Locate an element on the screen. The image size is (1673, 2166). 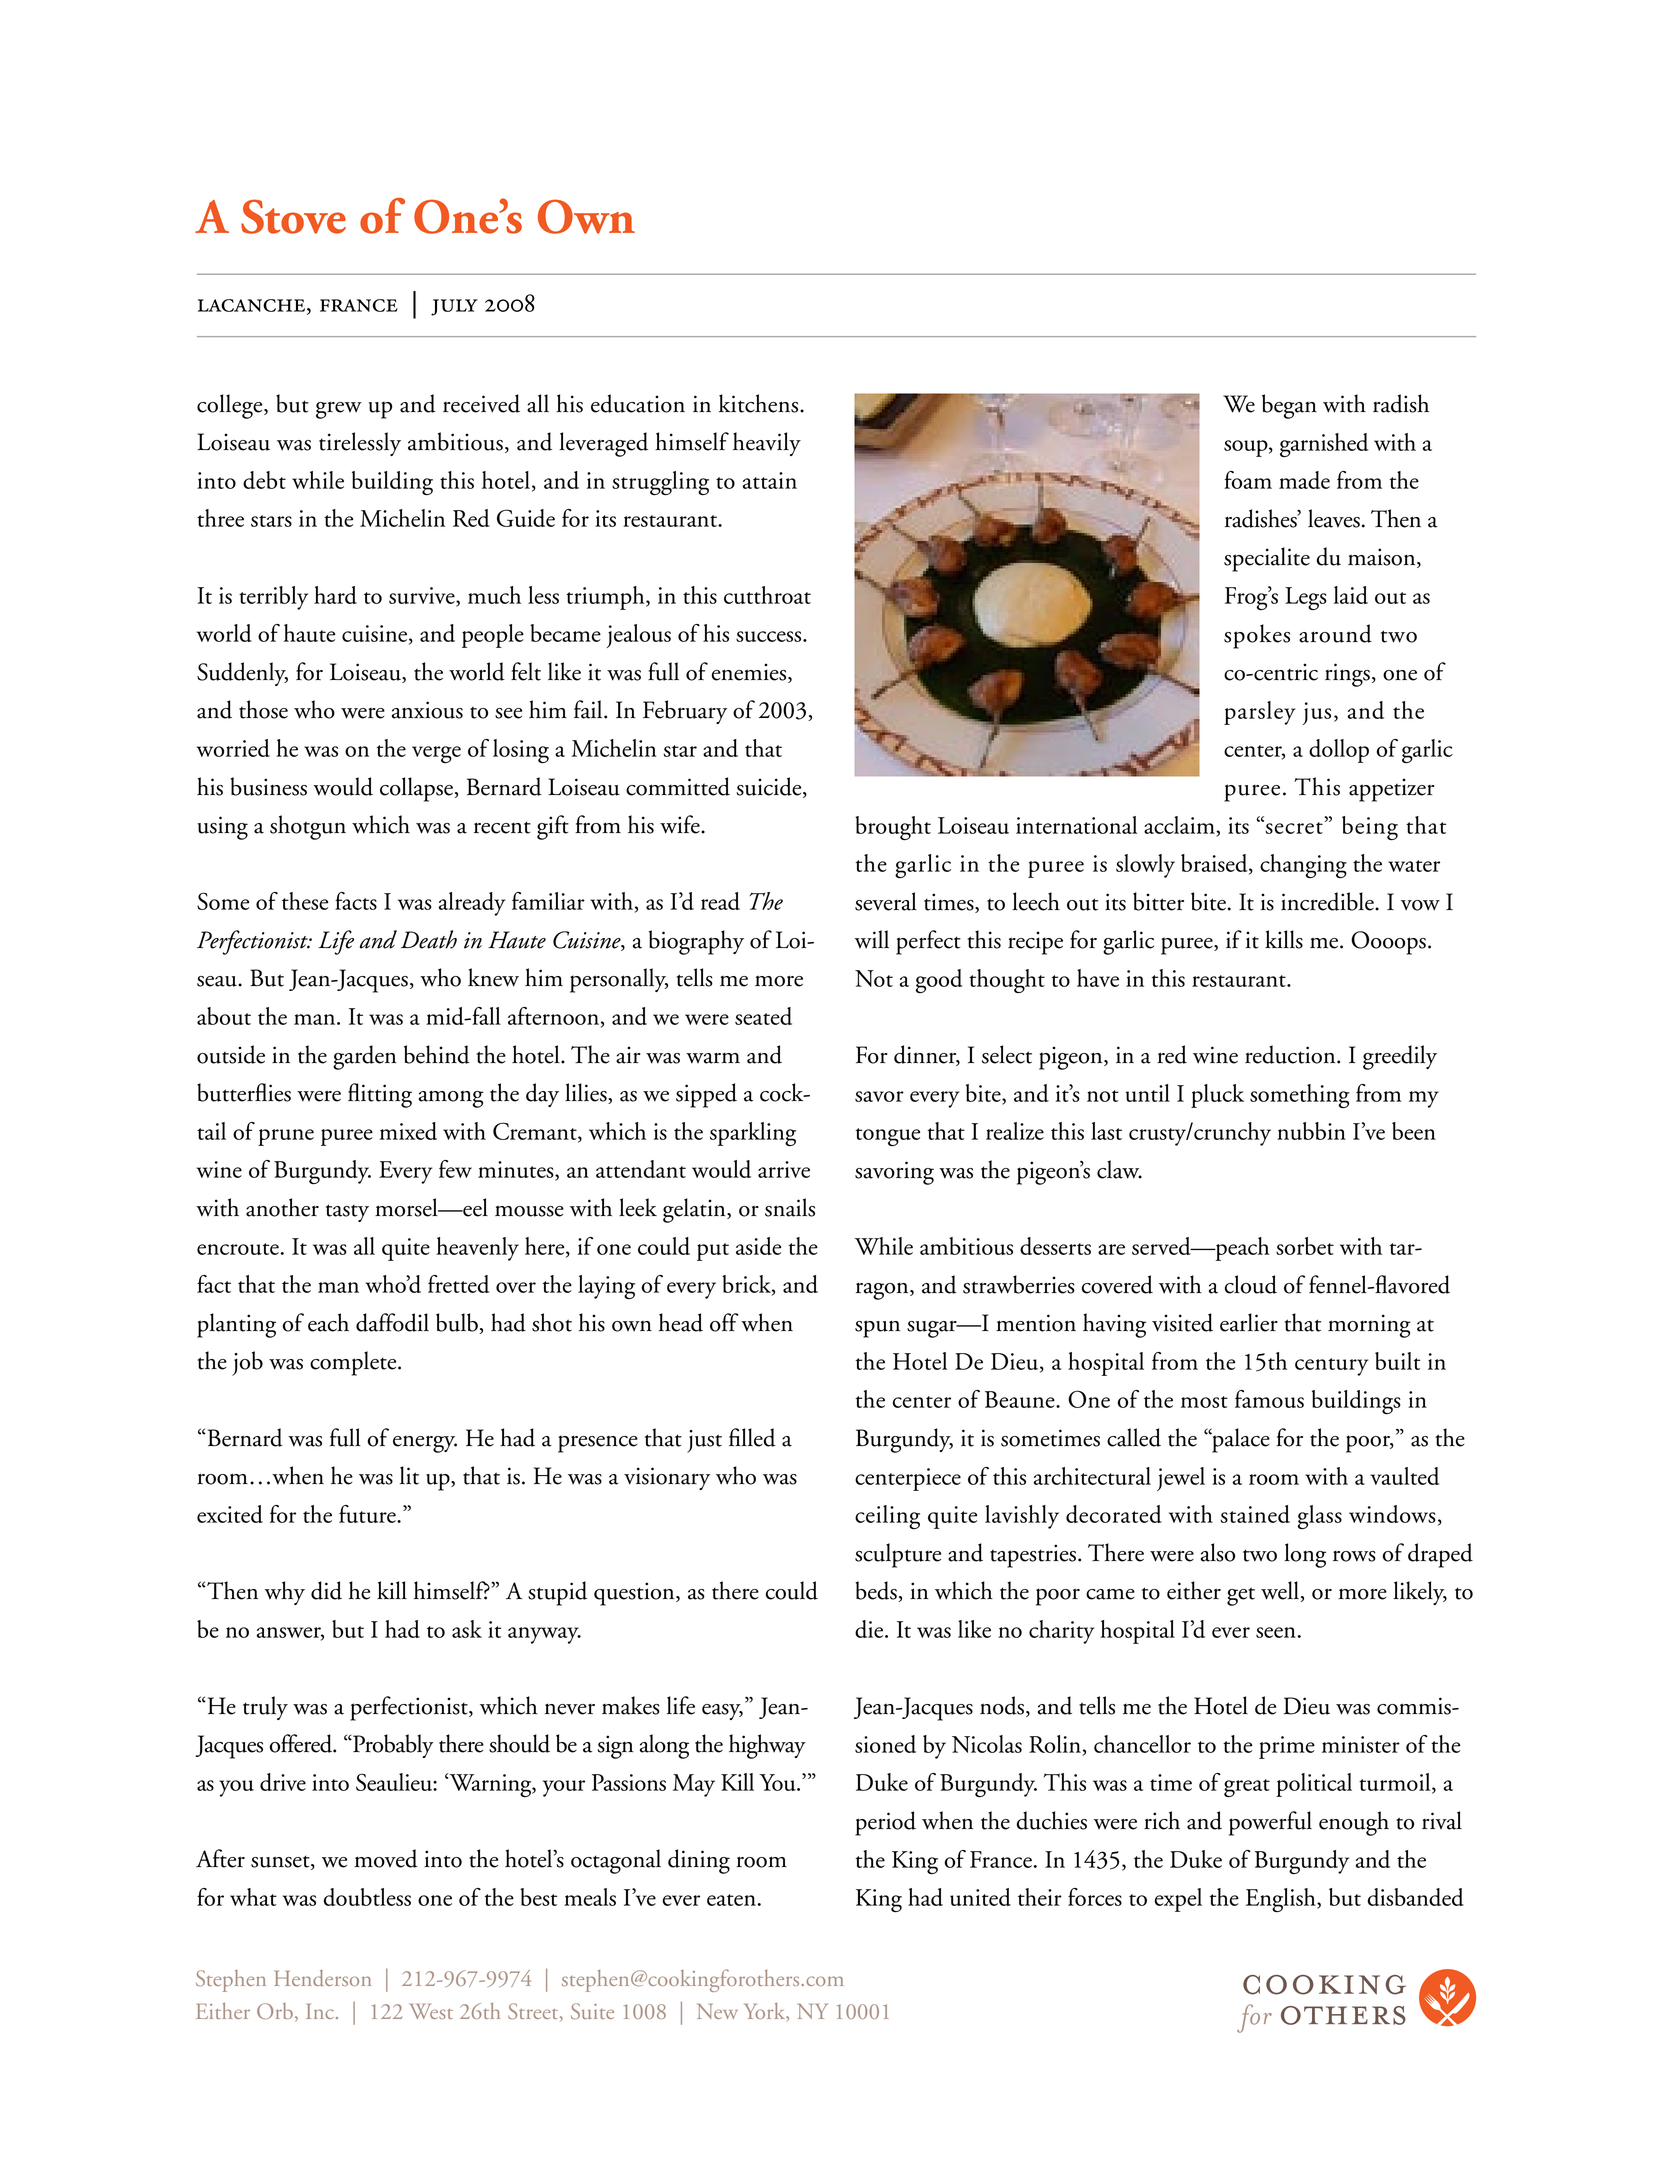
complete is located at coordinates (354, 1363).
